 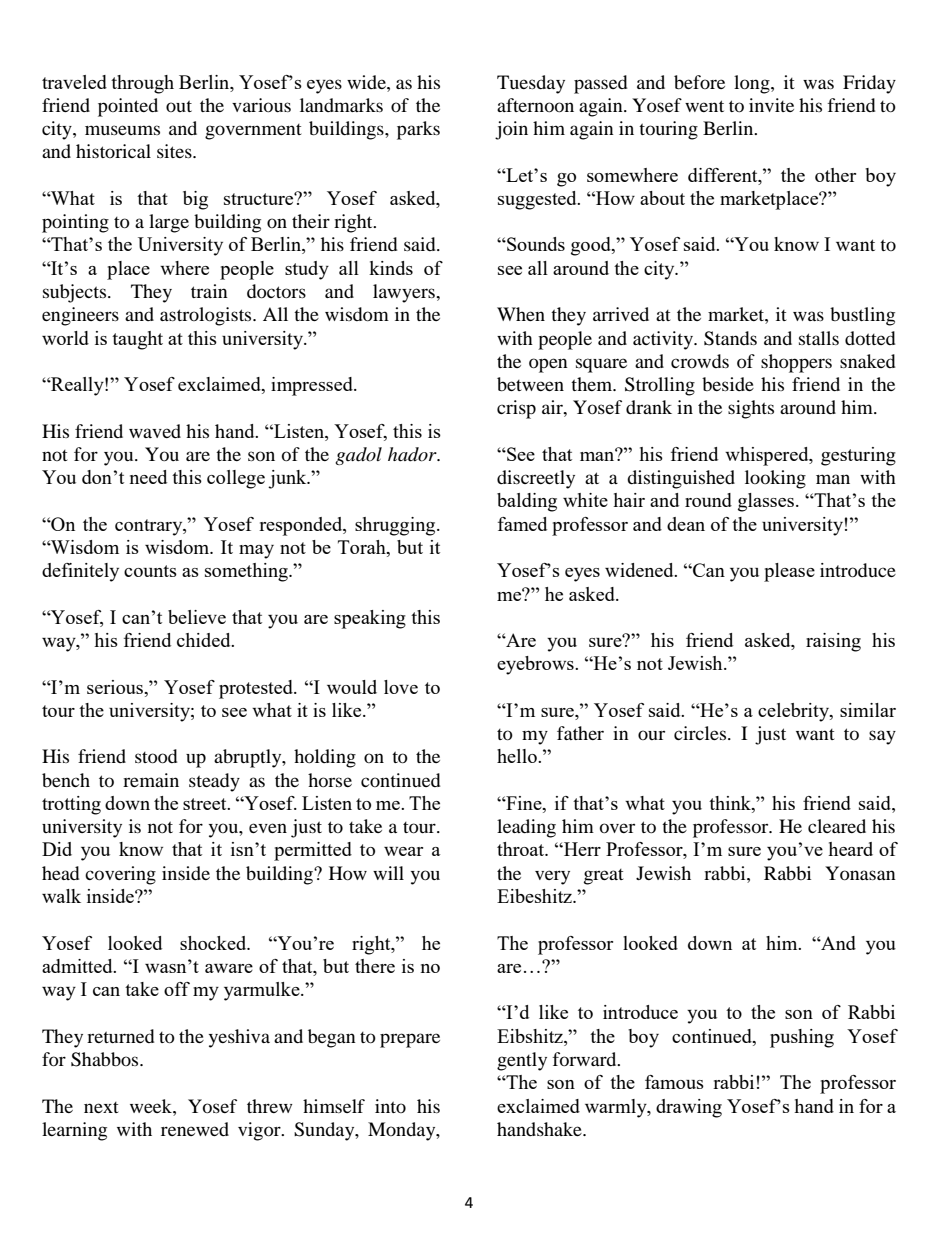 What do you see at coordinates (522, 849) in the screenshot?
I see `throat` at bounding box center [522, 849].
